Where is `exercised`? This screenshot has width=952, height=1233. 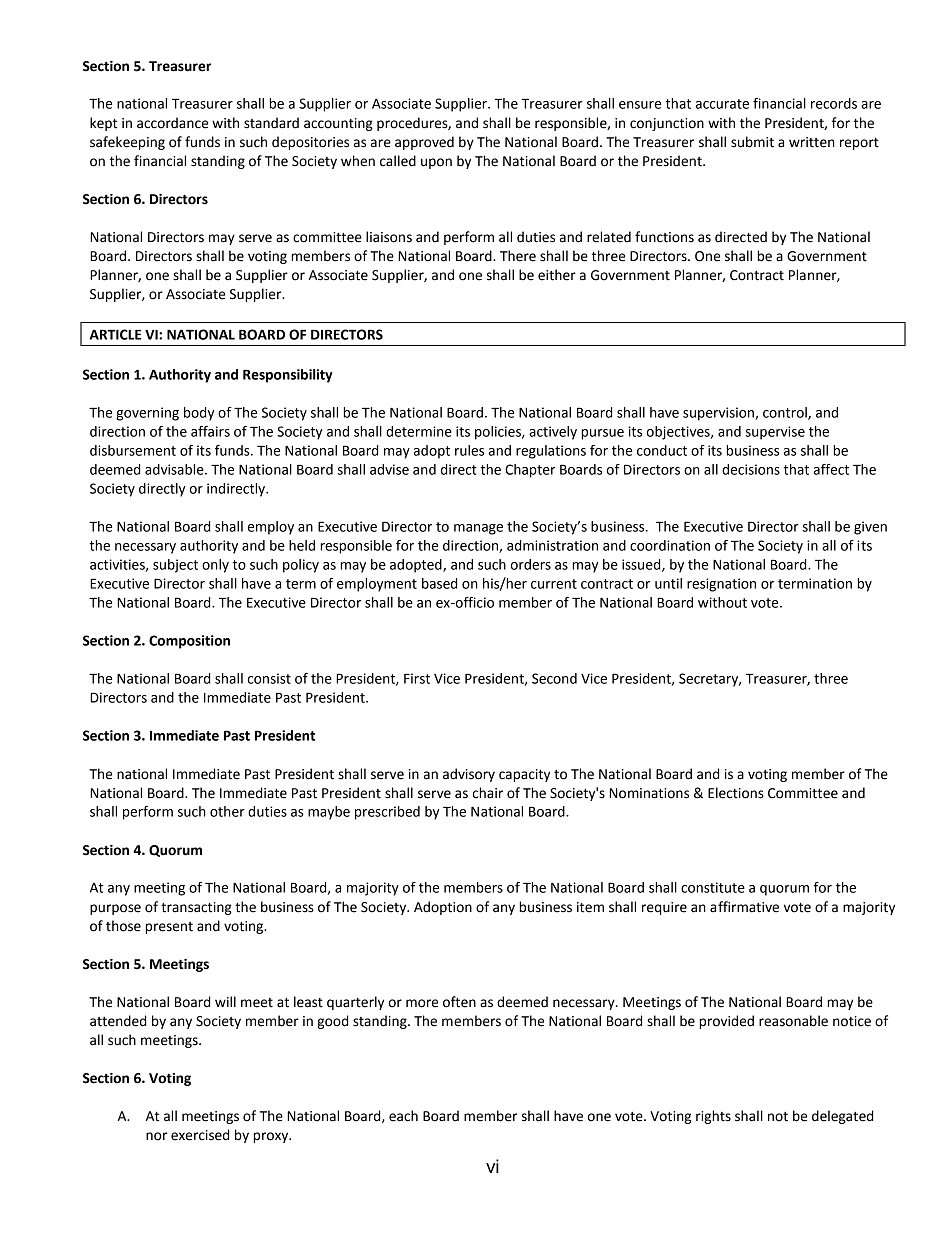 exercised is located at coordinates (200, 1135).
